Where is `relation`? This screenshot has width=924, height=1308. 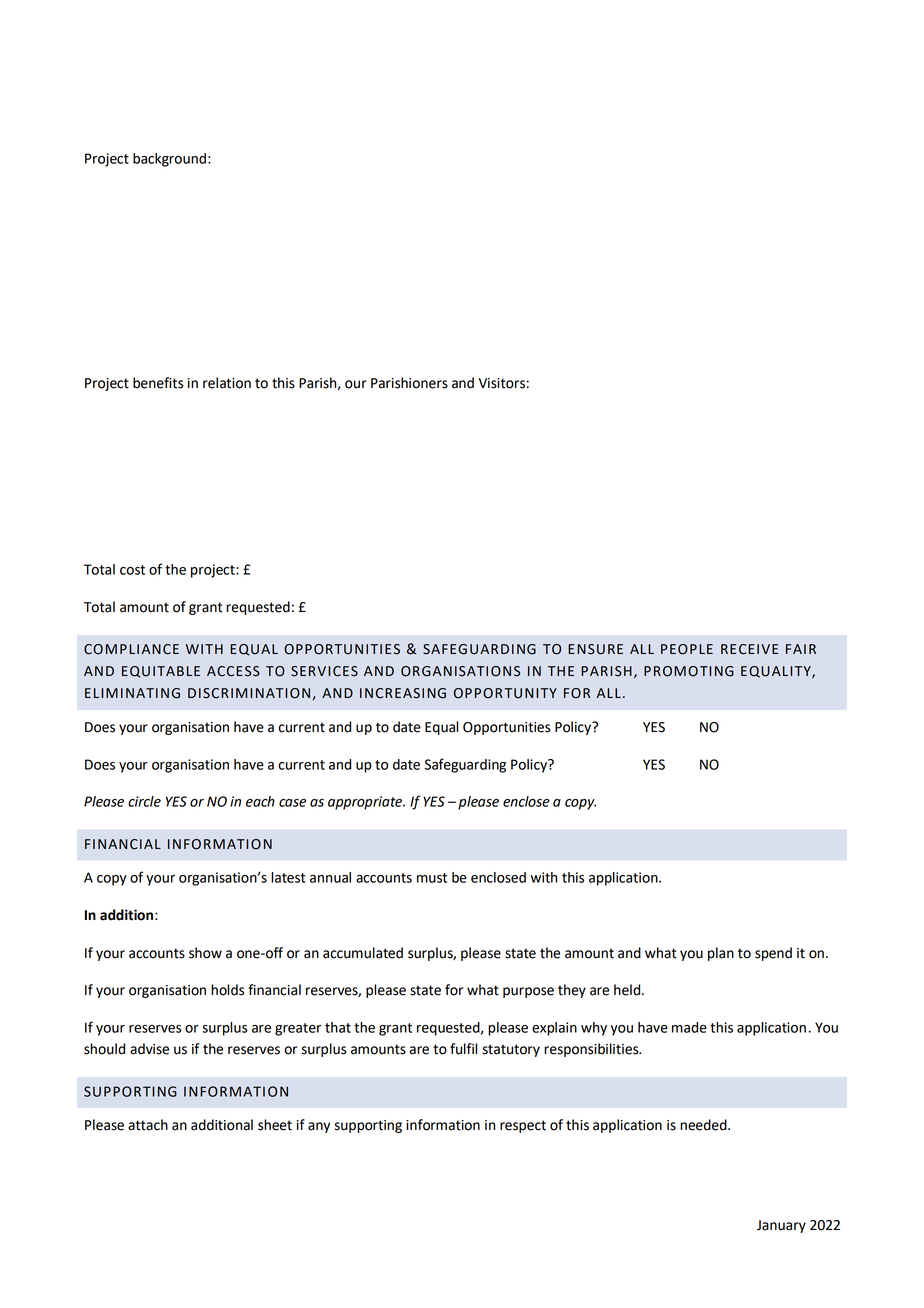 relation is located at coordinates (227, 383).
